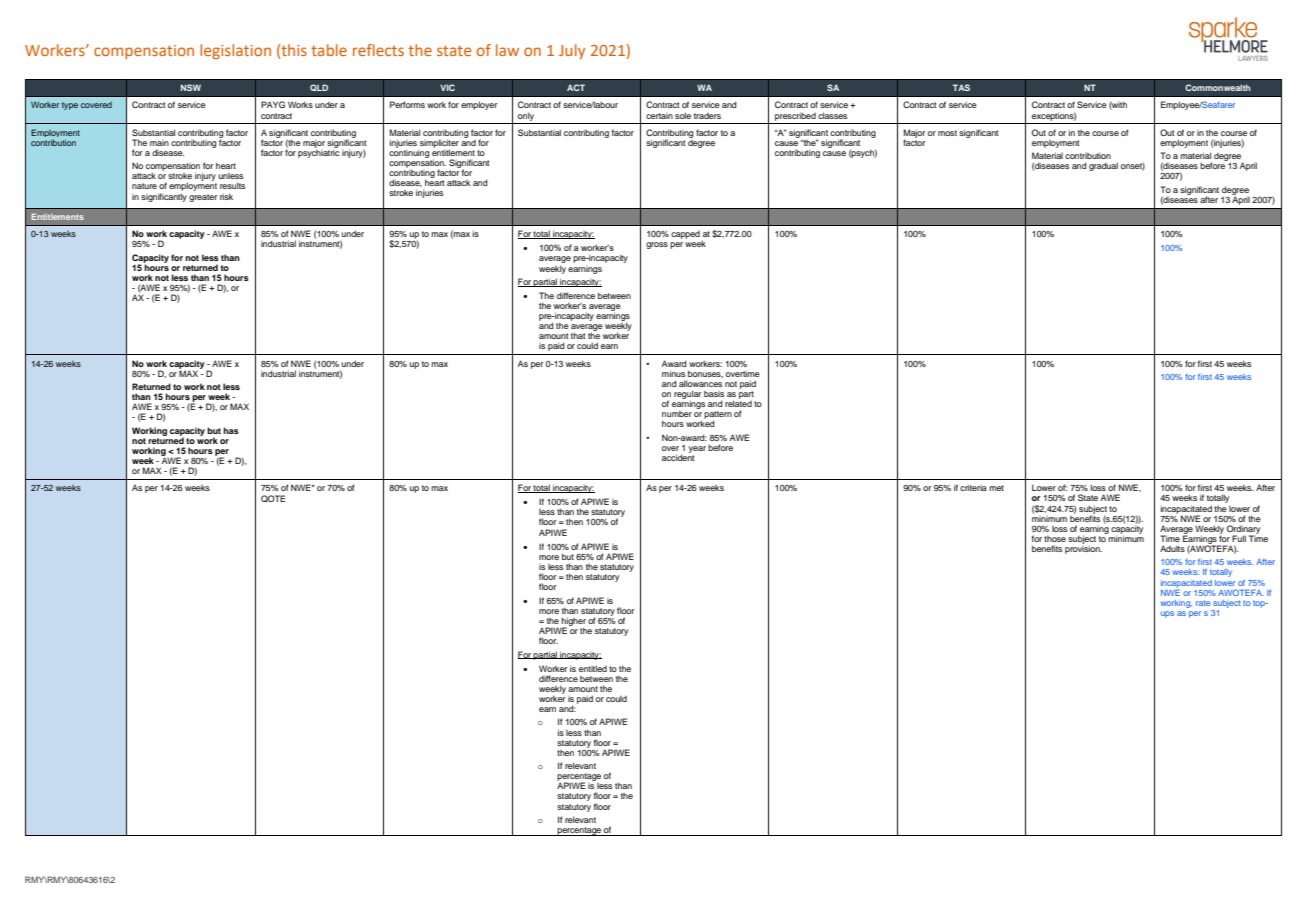 The width and height of the screenshot is (1307, 924). What do you see at coordinates (572, 51) in the screenshot?
I see `July` at bounding box center [572, 51].
